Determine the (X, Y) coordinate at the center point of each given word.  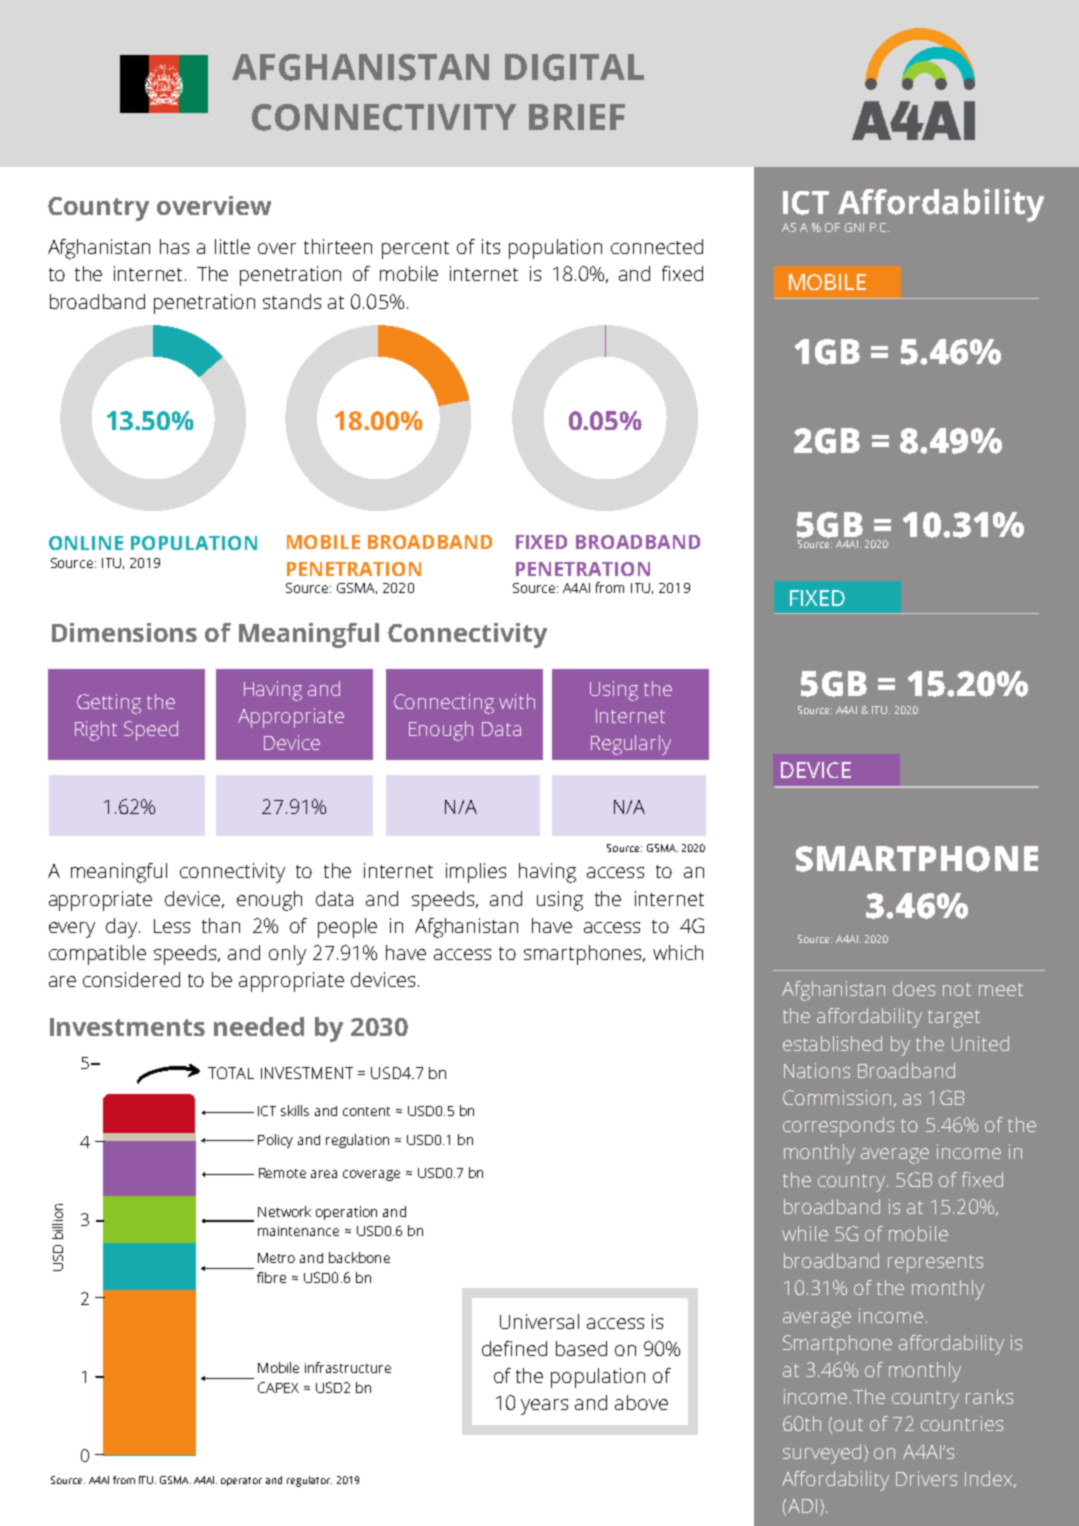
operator (241, 1481)
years (544, 1407)
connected (657, 246)
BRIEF (577, 117)
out (848, 1424)
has (174, 246)
